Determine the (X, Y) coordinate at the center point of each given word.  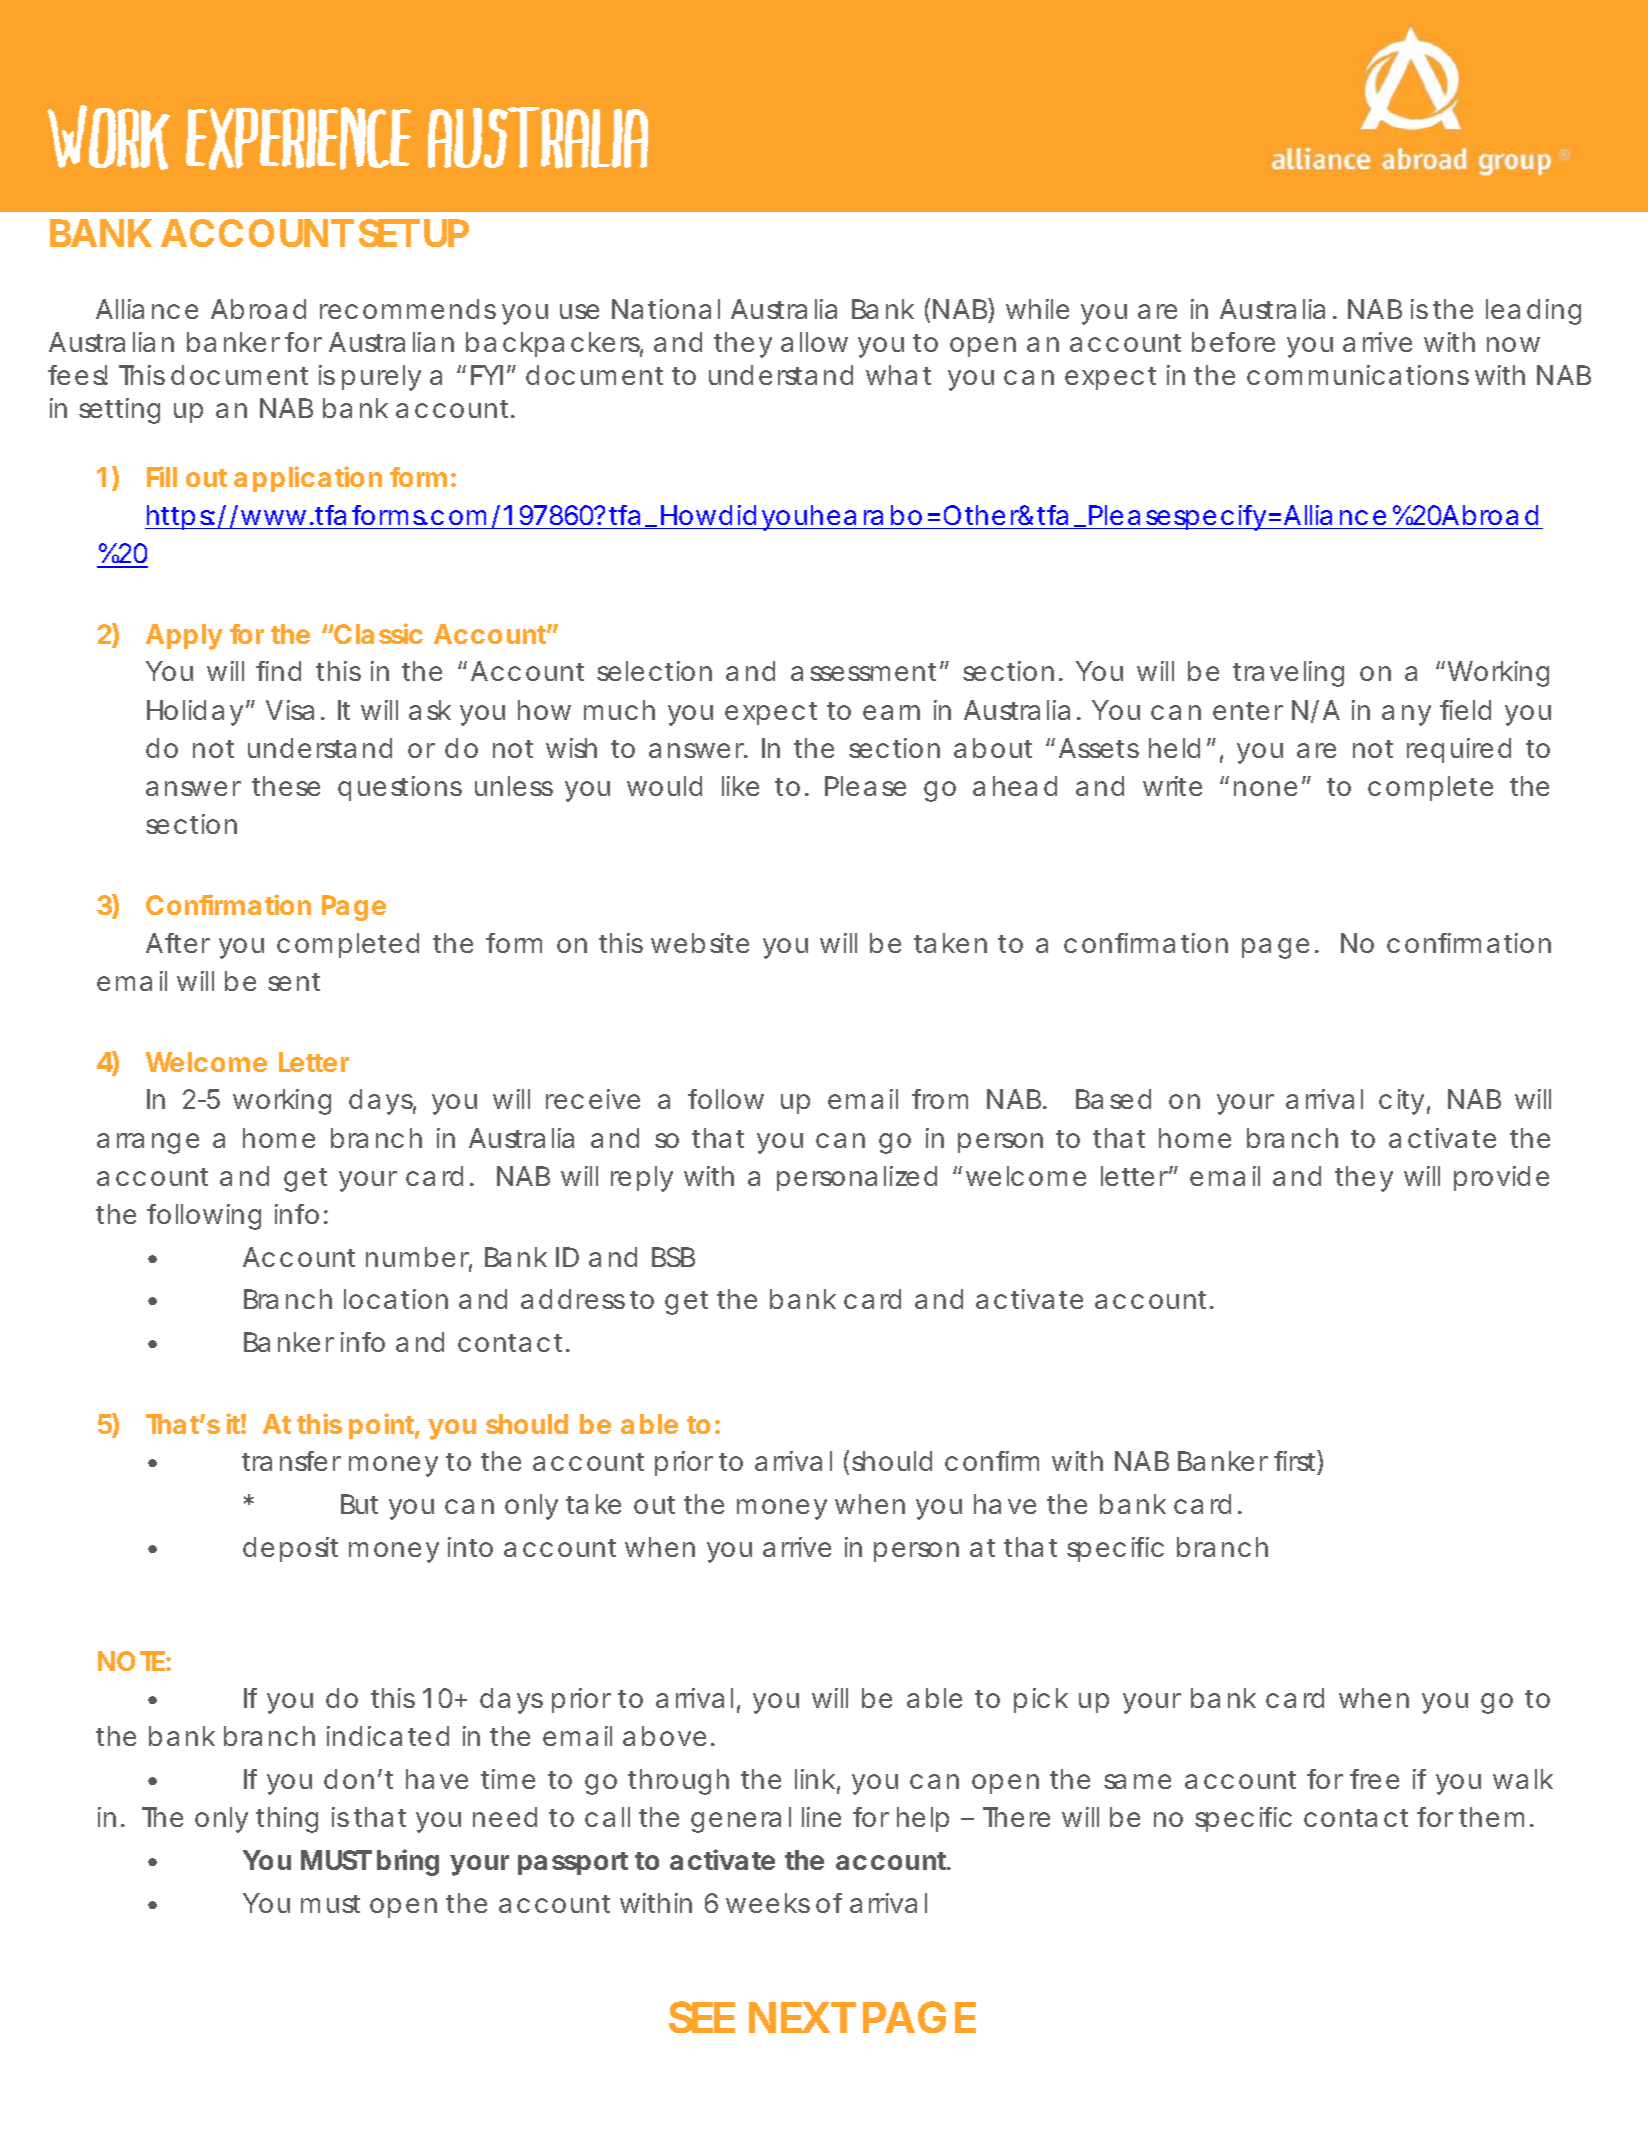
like (740, 786)
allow (814, 342)
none (1265, 788)
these (286, 786)
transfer (291, 1461)
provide (1501, 1178)
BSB (673, 1257)
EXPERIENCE (298, 138)
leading (1533, 312)
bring (408, 1862)
